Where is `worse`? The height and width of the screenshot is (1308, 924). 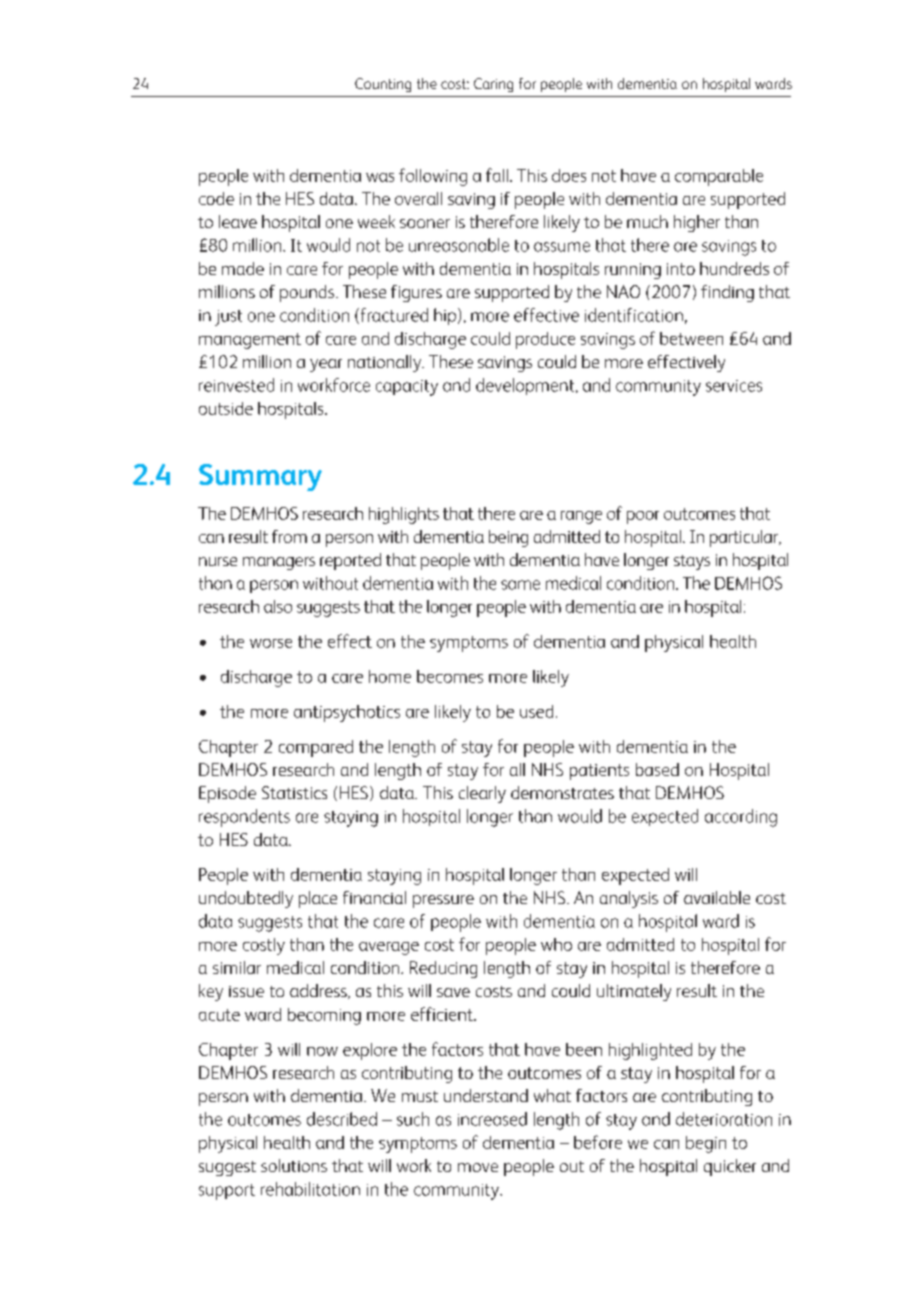 worse is located at coordinates (271, 643).
